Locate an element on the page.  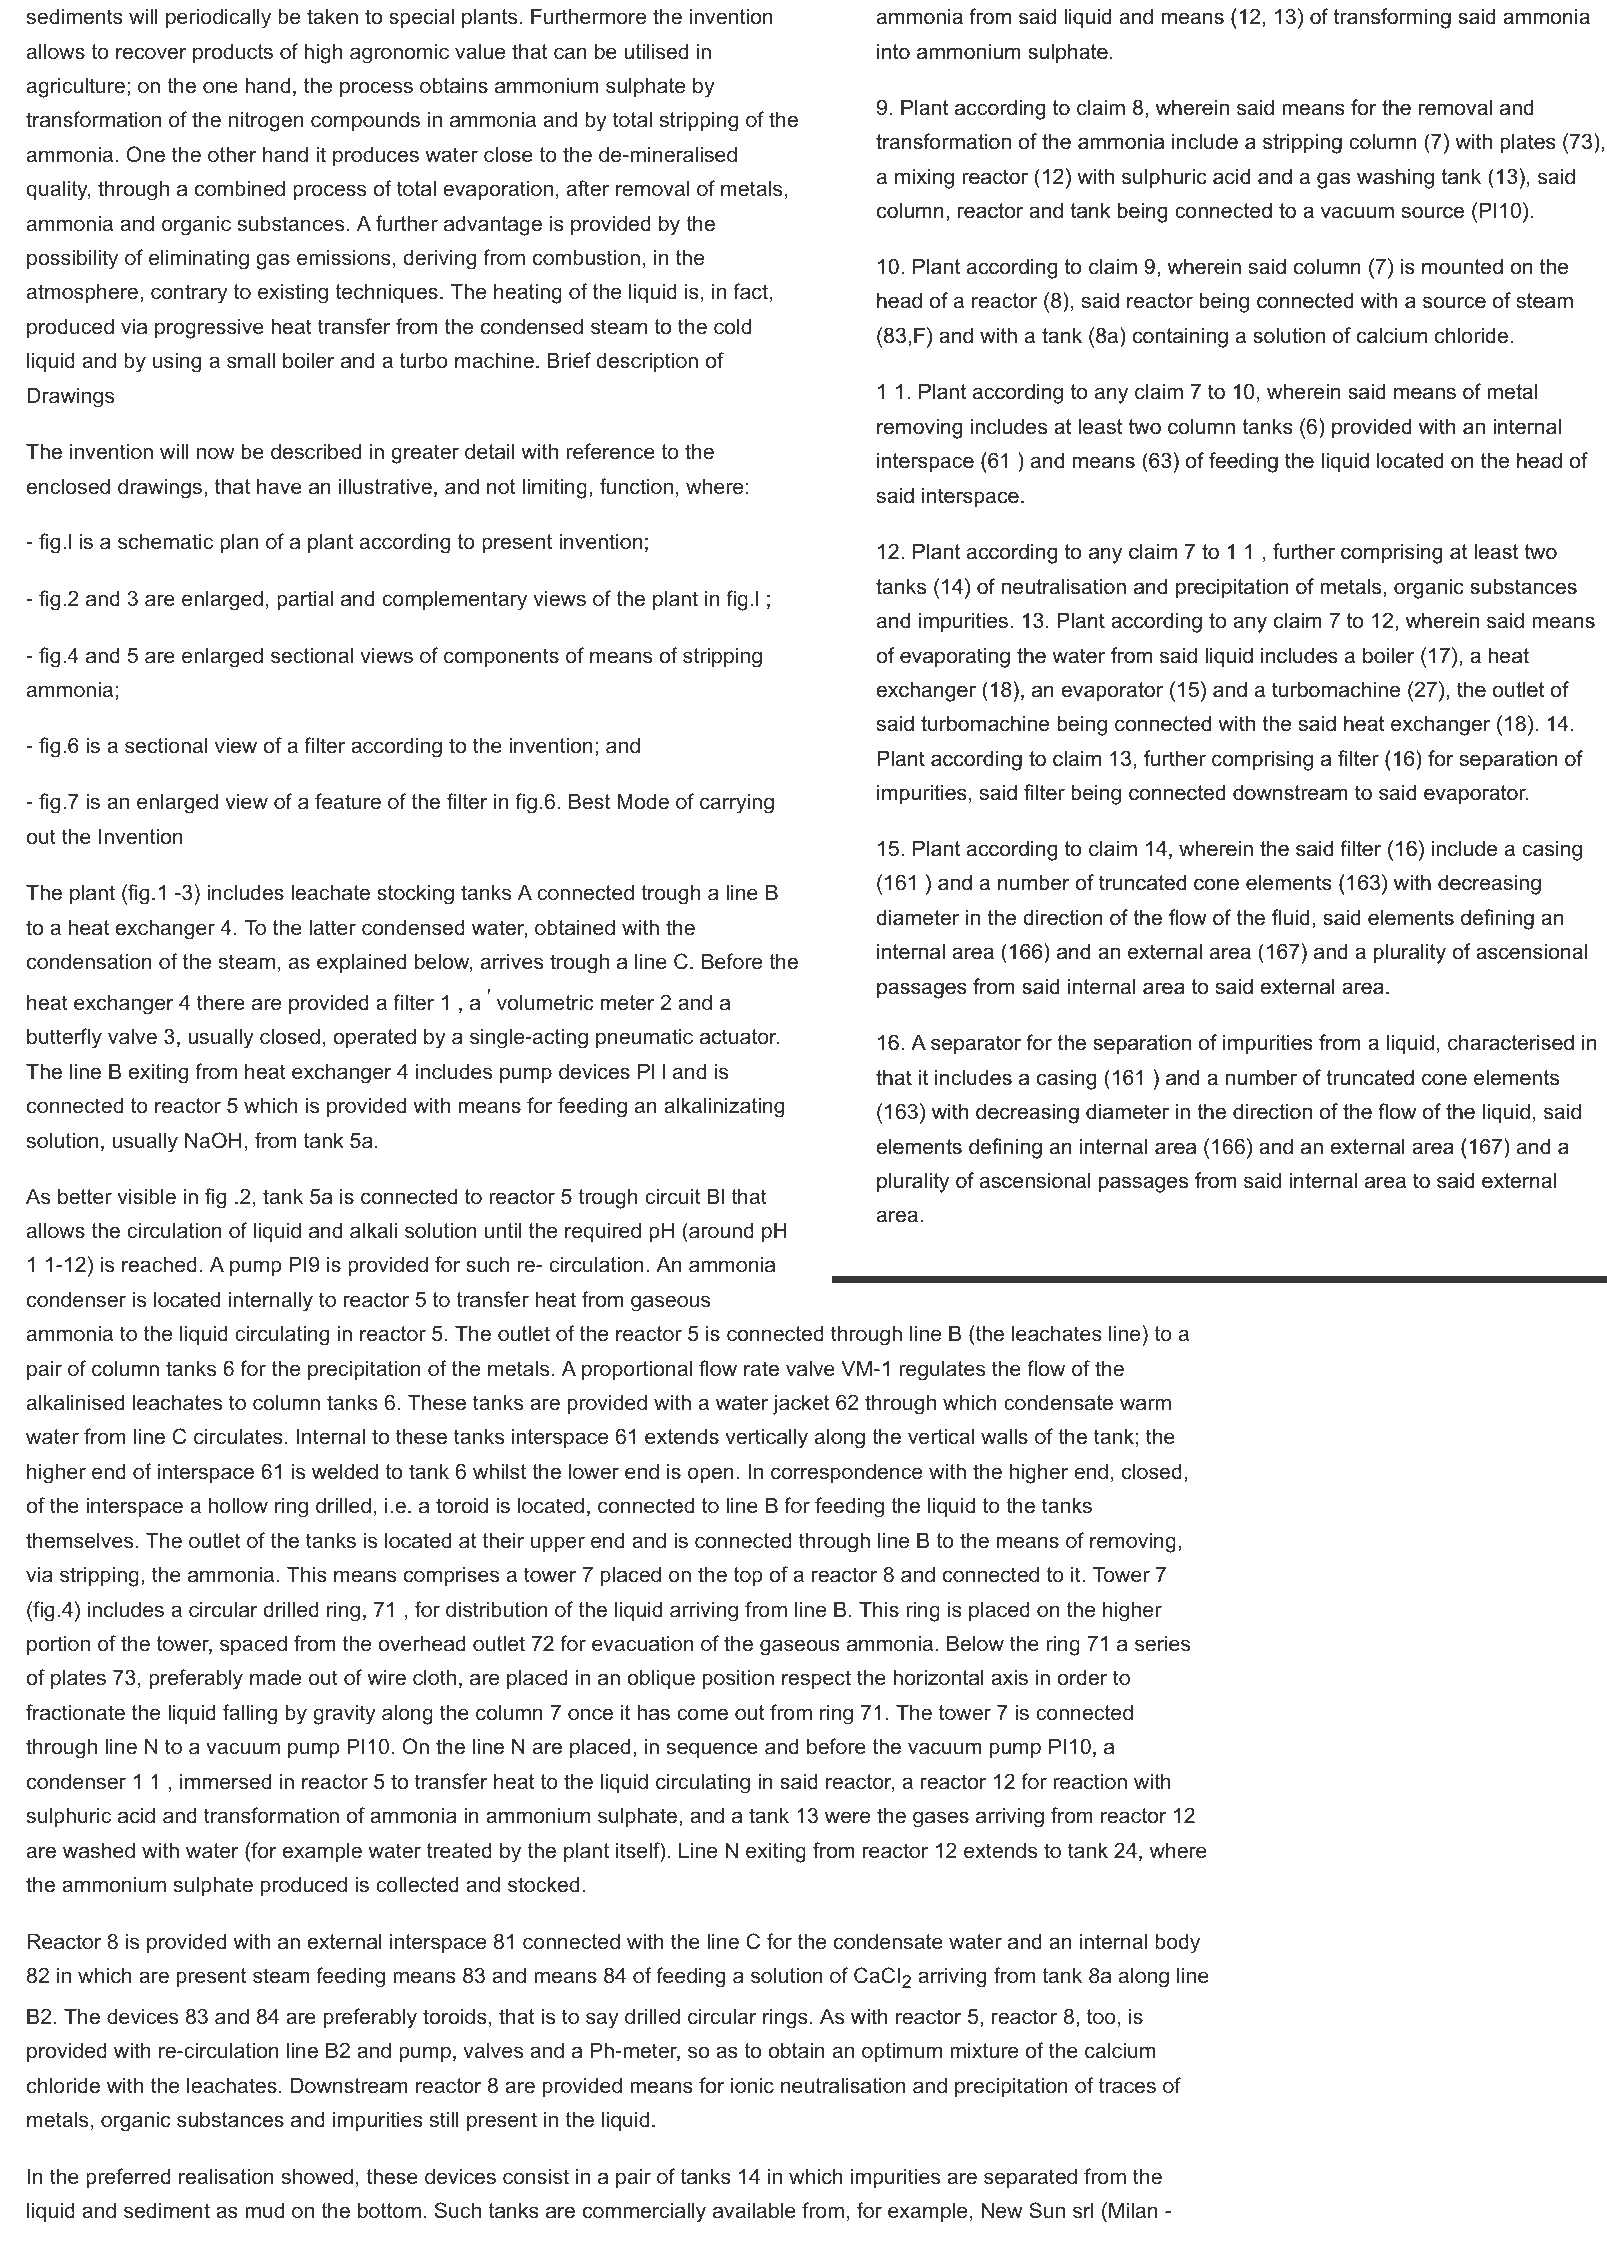
spaced is located at coordinates (253, 1645).
